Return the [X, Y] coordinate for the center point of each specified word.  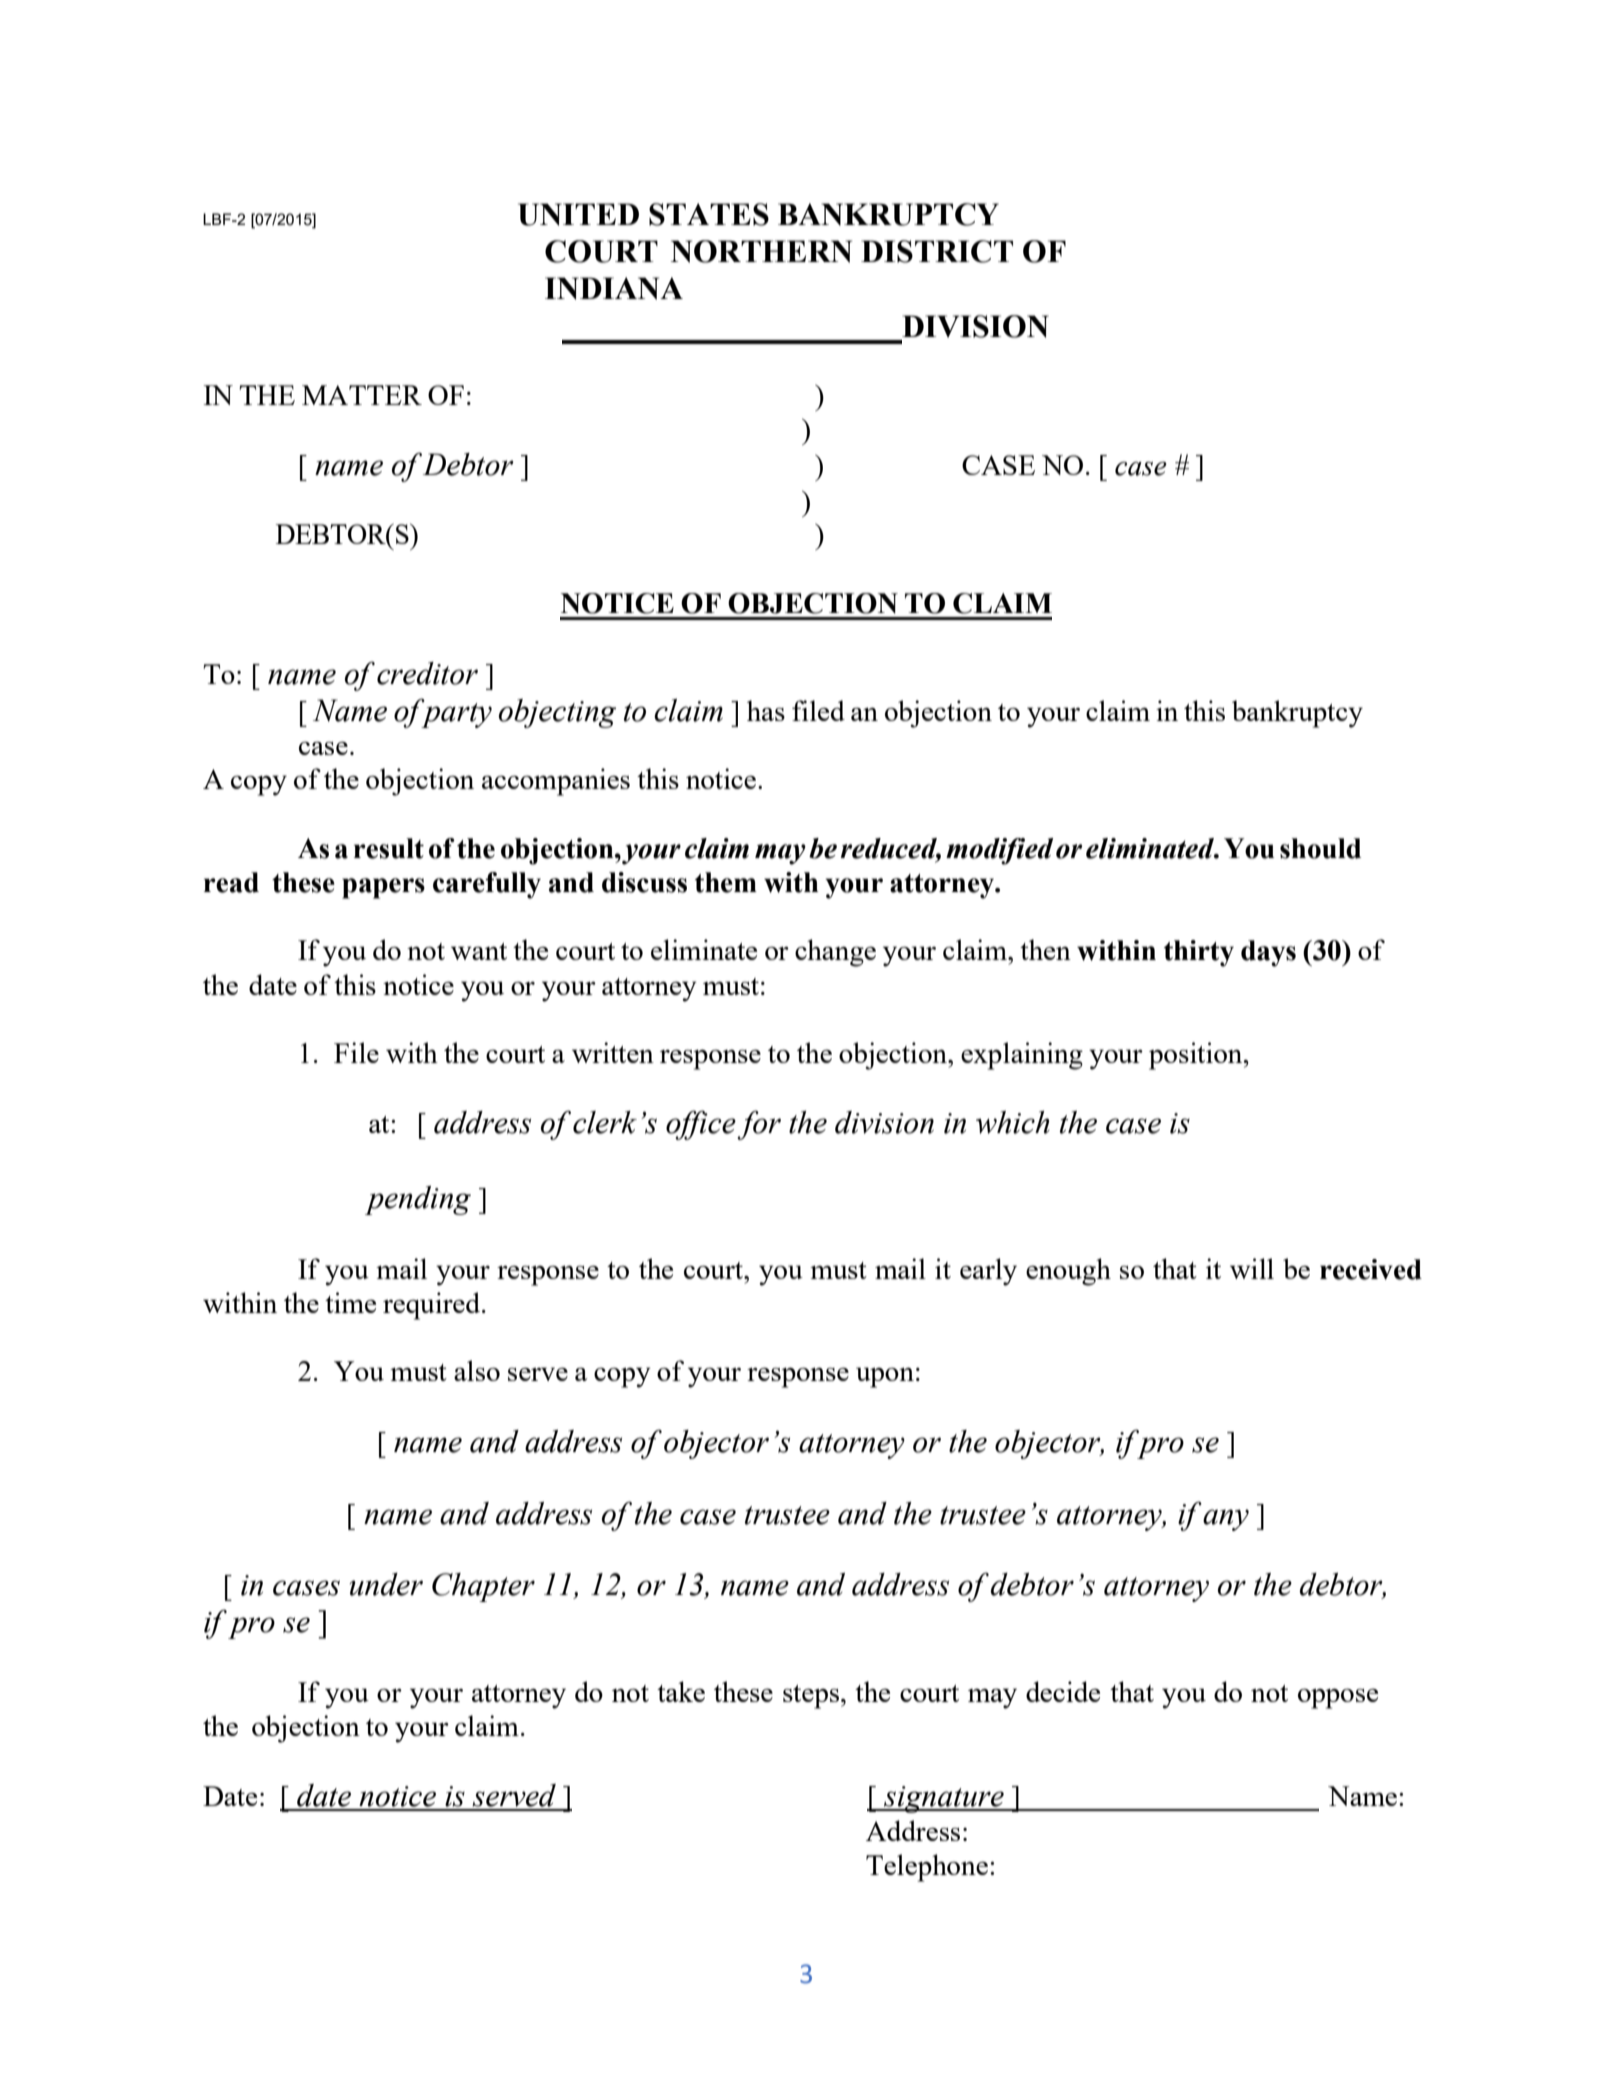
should [1320, 848]
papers [383, 888]
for [759, 1125]
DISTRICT [937, 251]
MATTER [362, 395]
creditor [427, 673]
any [1226, 1520]
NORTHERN [761, 251]
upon [885, 1377]
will [1252, 1268]
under [386, 1584]
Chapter [483, 1587]
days [1268, 953]
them [726, 882]
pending [418, 1200]
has [766, 710]
